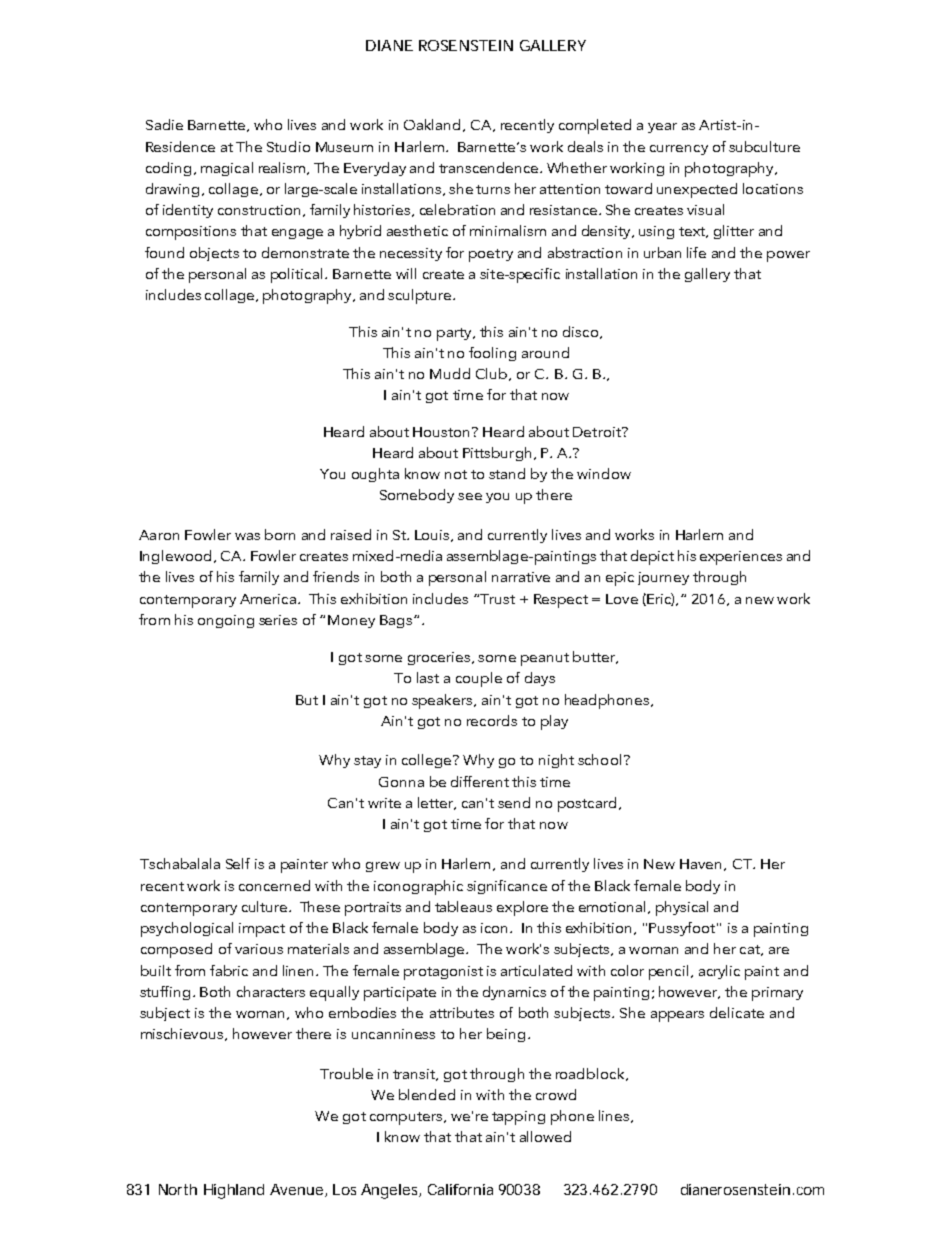 The image size is (952, 1233). Describe the element at coordinates (490, 167) in the page. I see `transcendence` at that location.
